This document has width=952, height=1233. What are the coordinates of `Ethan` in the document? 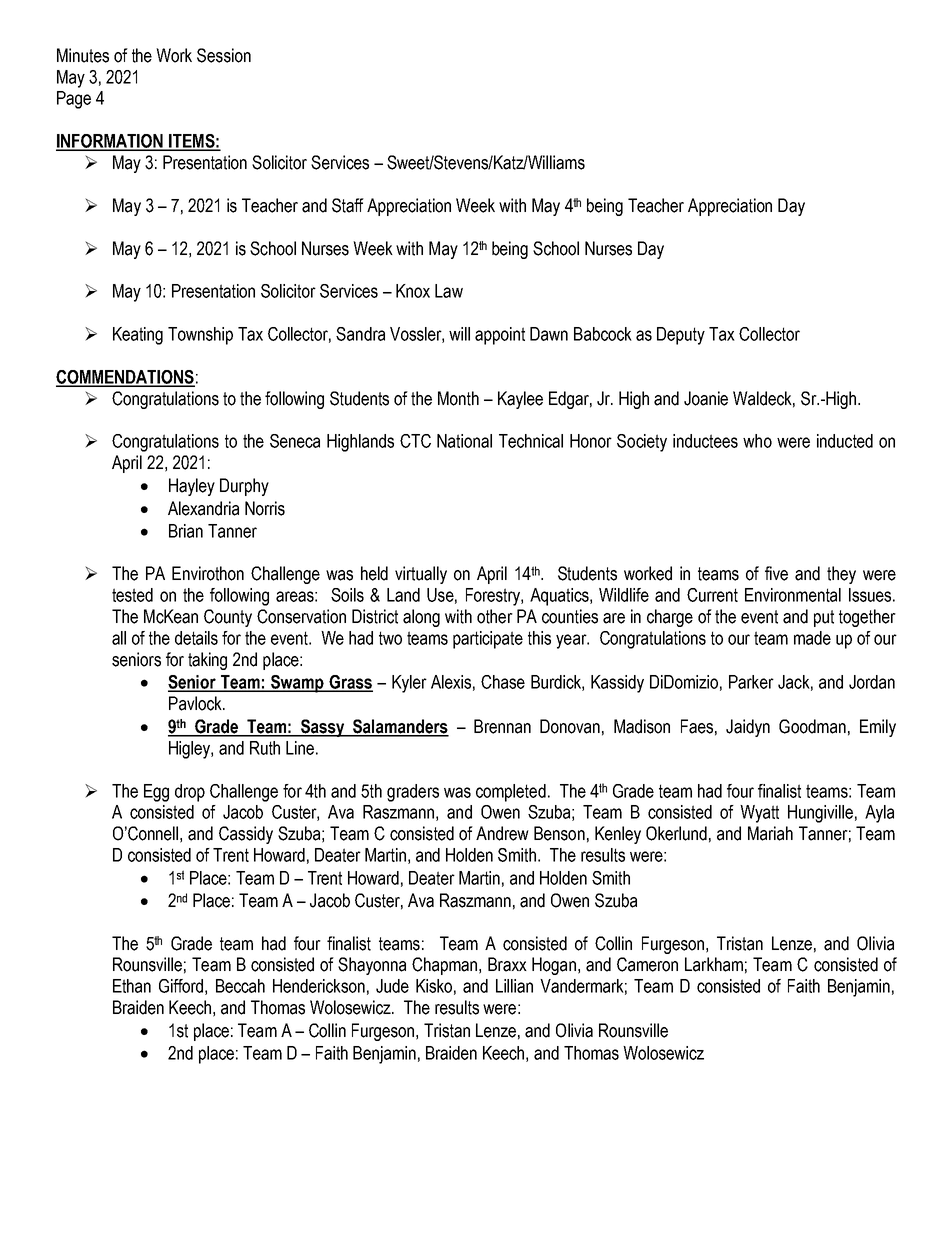 It's located at (132, 986).
